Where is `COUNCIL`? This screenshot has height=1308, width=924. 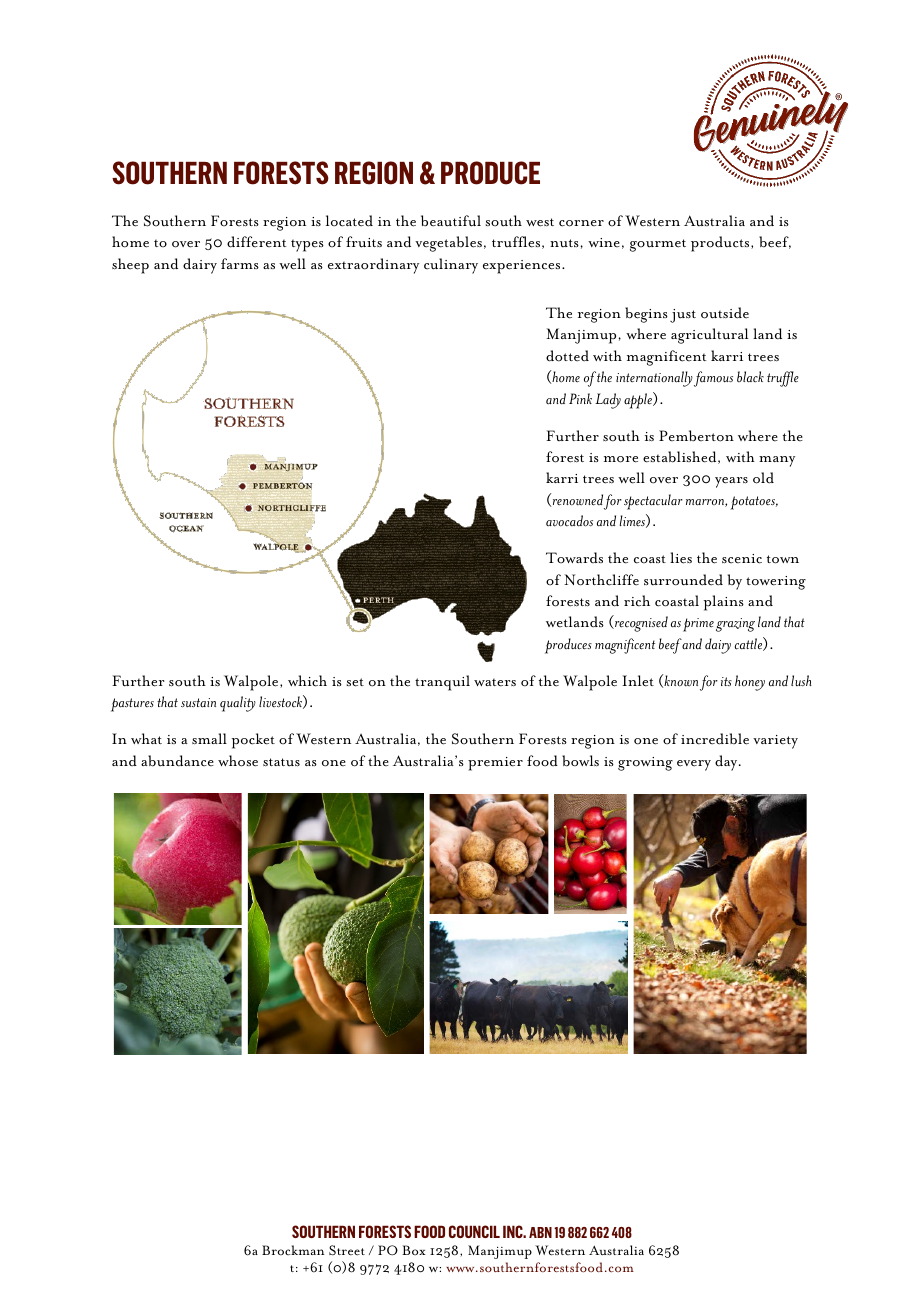 COUNCIL is located at coordinates (474, 1231).
